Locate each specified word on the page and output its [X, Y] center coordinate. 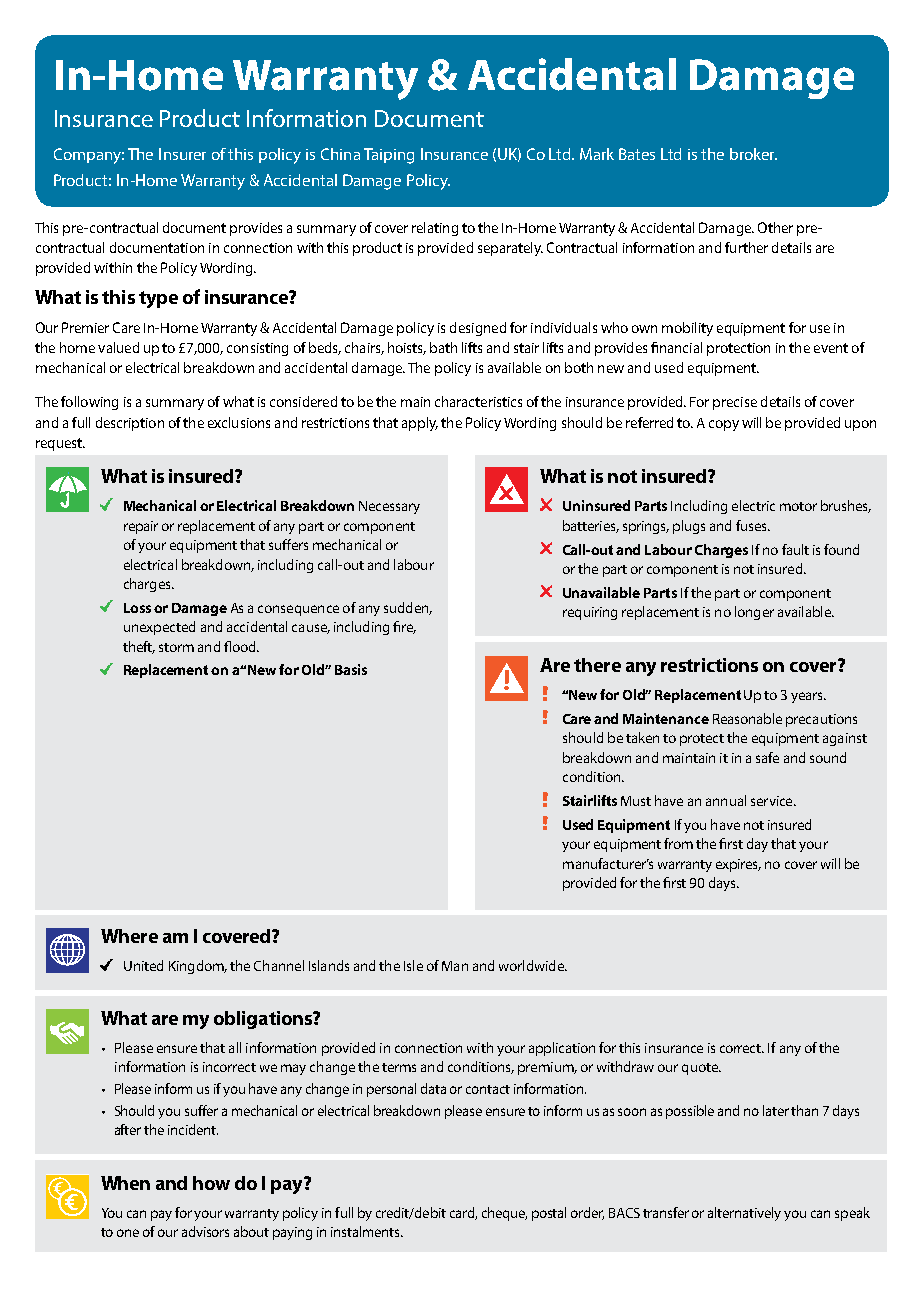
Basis [351, 669]
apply [420, 424]
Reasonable [747, 718]
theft [139, 647]
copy [724, 425]
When [125, 1183]
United [143, 965]
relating [435, 229]
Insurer [182, 154]
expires [738, 865]
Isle [413, 965]
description [130, 424]
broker [753, 154]
